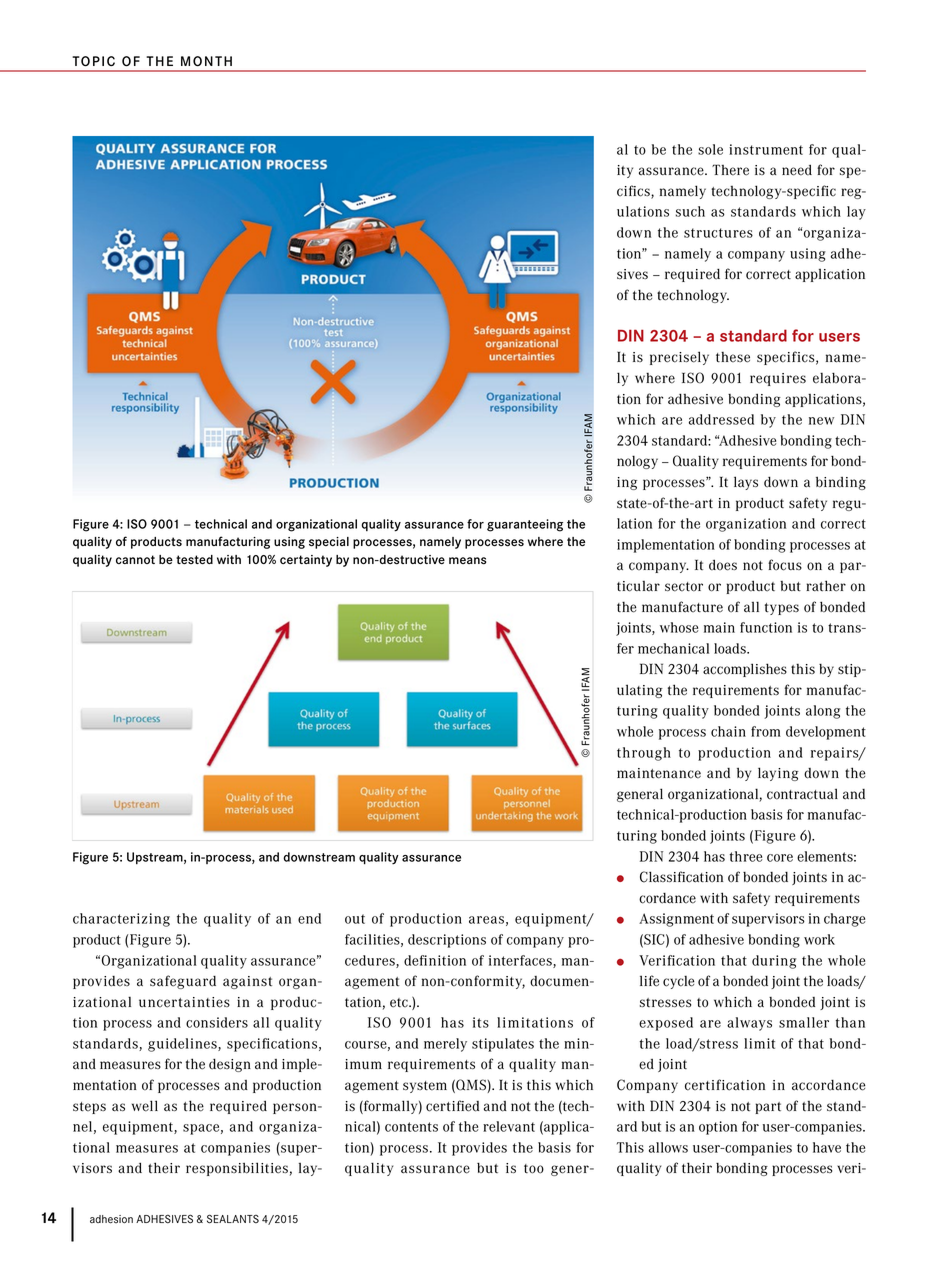  What do you see at coordinates (718, 233) in the image?
I see `structures` at bounding box center [718, 233].
